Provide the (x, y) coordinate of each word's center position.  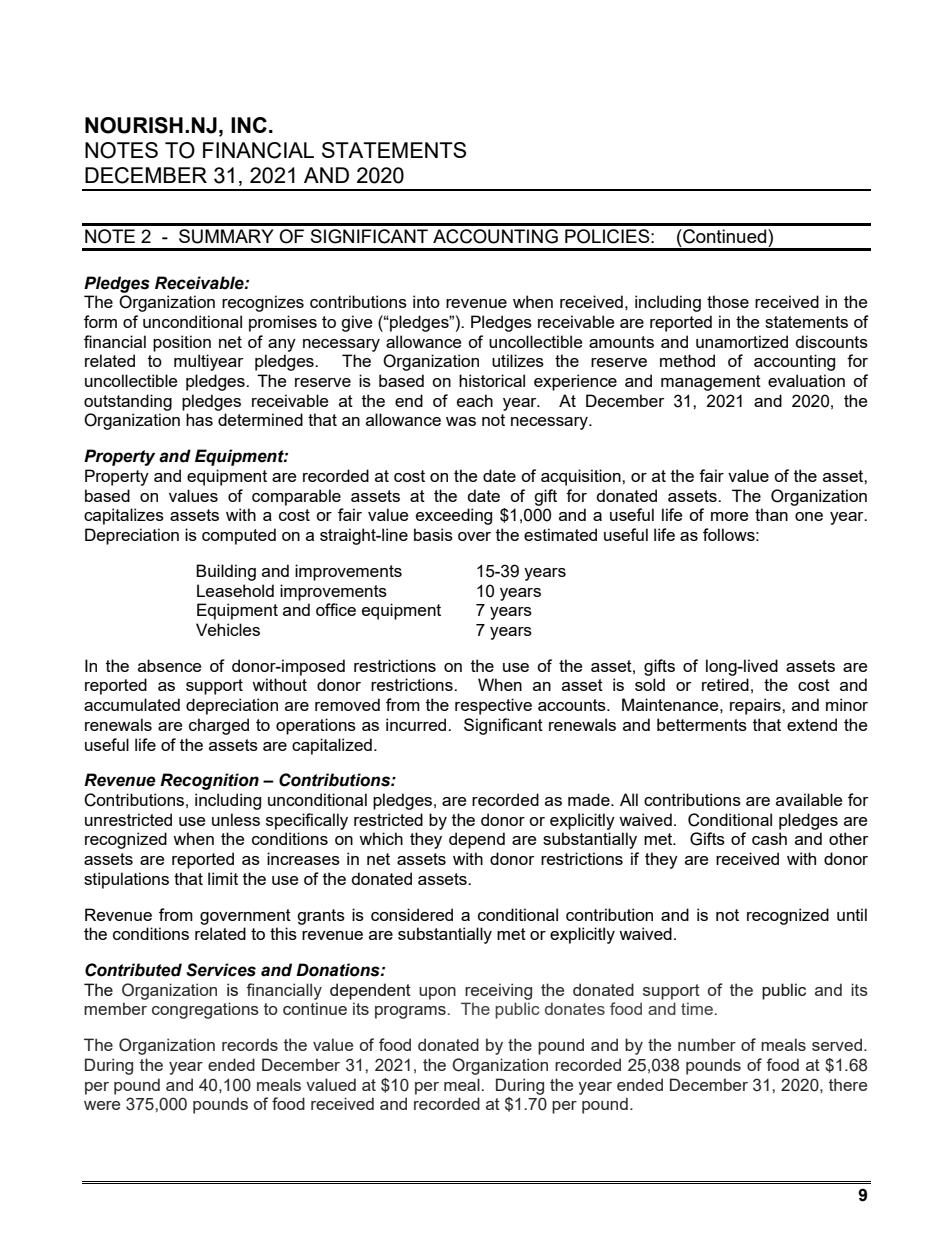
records (250, 1044)
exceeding (454, 516)
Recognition (209, 781)
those (728, 301)
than (771, 514)
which (381, 838)
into (426, 301)
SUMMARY (226, 236)
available (809, 799)
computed (239, 536)
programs (410, 1012)
